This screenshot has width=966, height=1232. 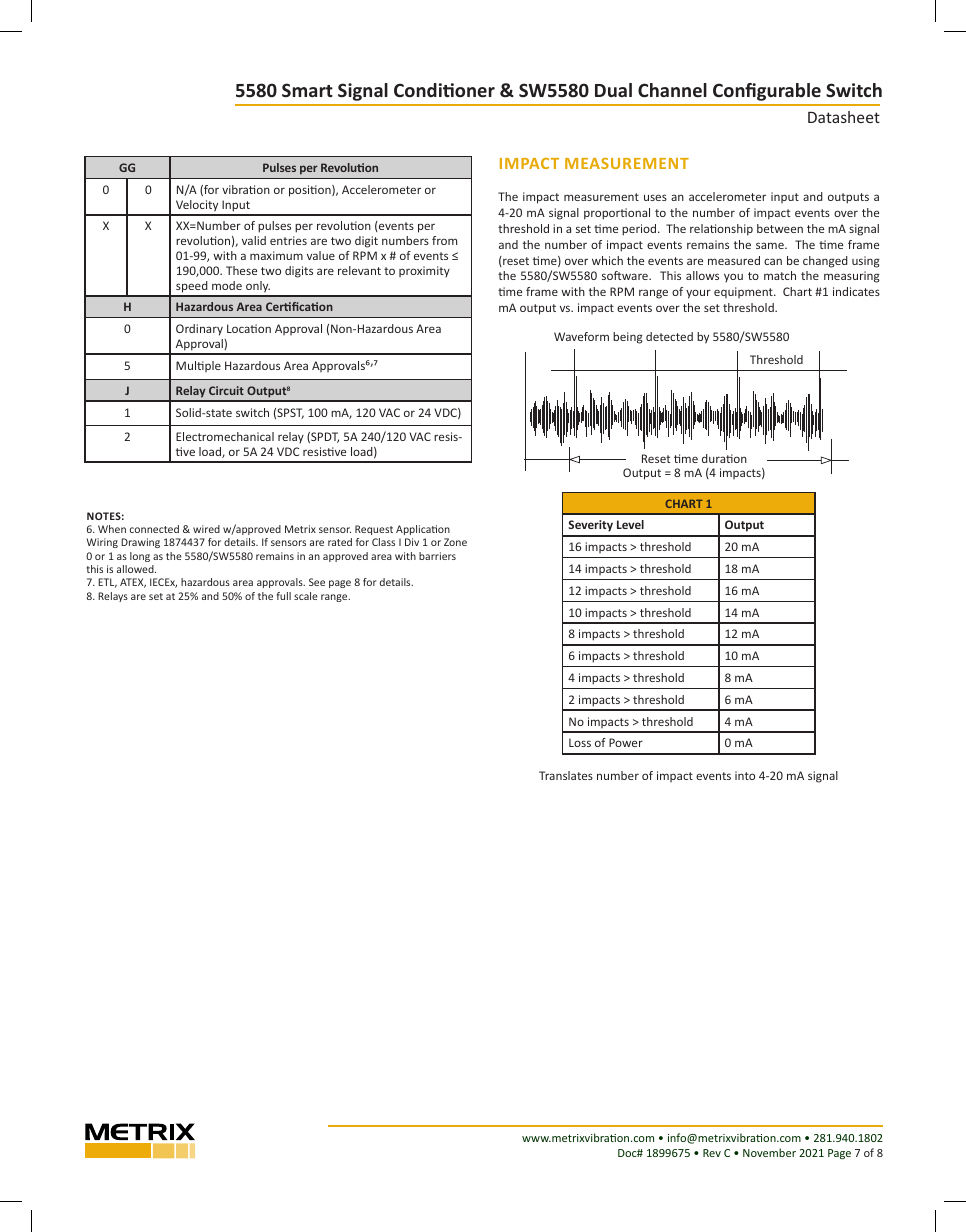 I want to click on Smart, so click(x=307, y=90).
